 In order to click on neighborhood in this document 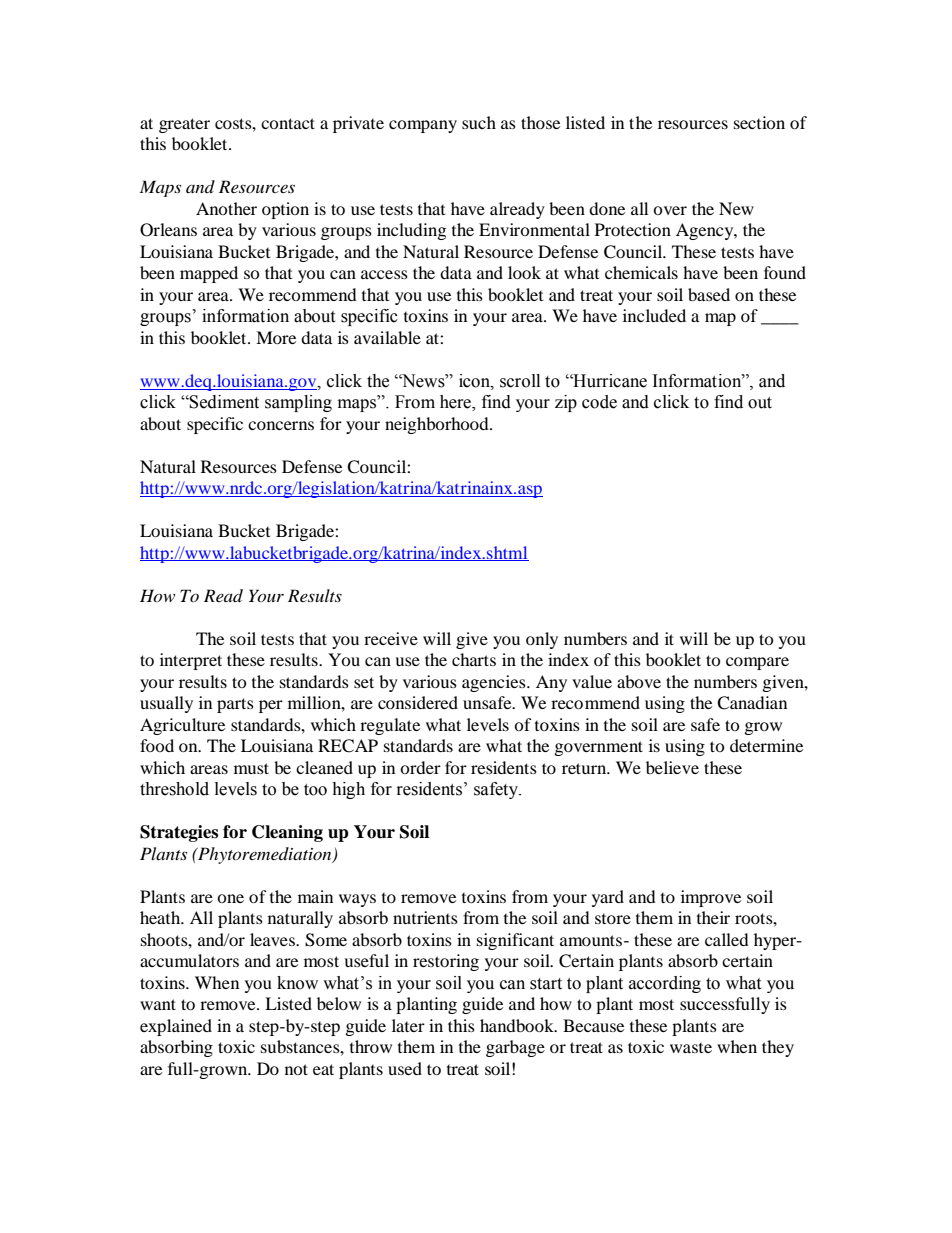, I will do `click(438, 425)`.
